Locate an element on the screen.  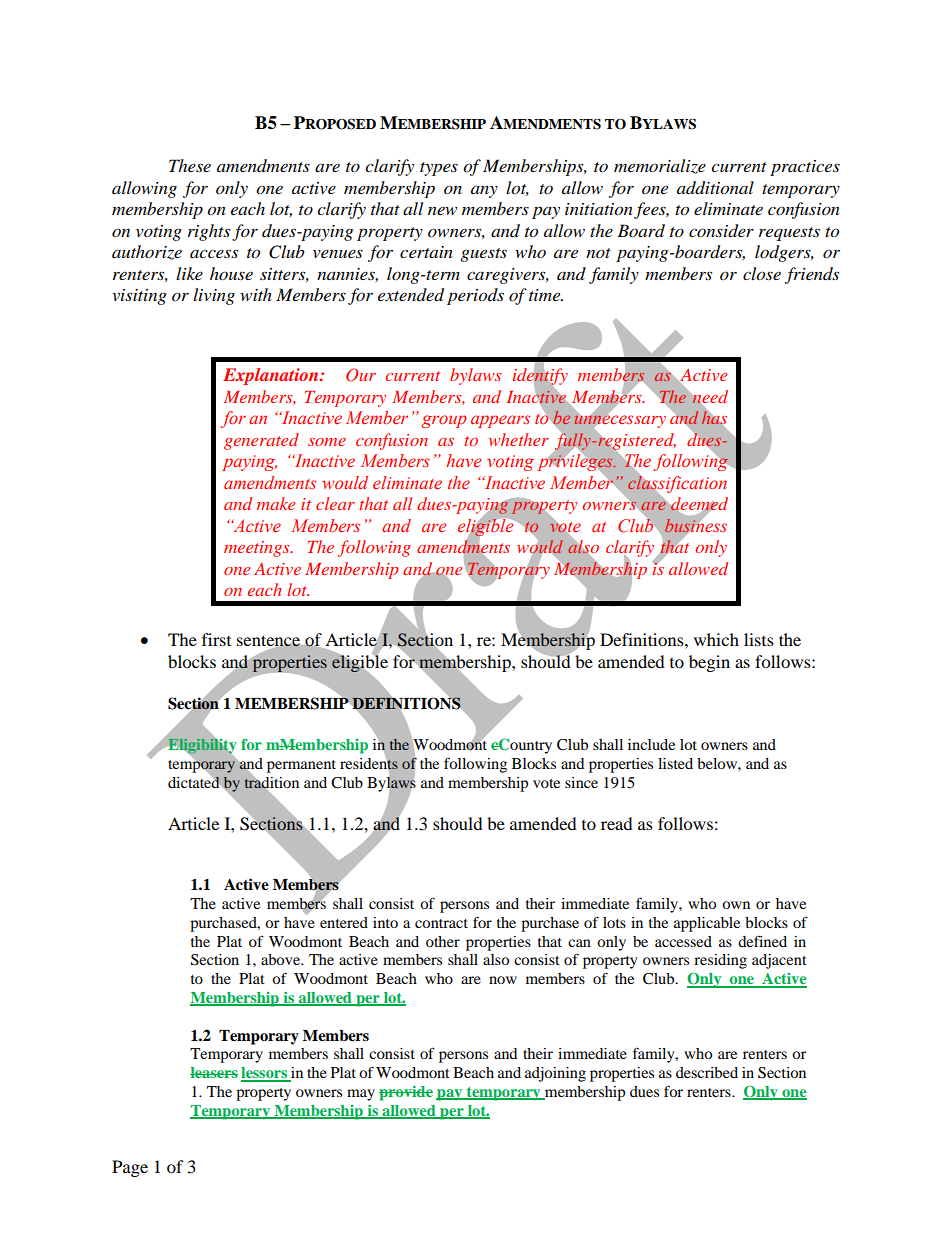
applicable is located at coordinates (707, 924).
